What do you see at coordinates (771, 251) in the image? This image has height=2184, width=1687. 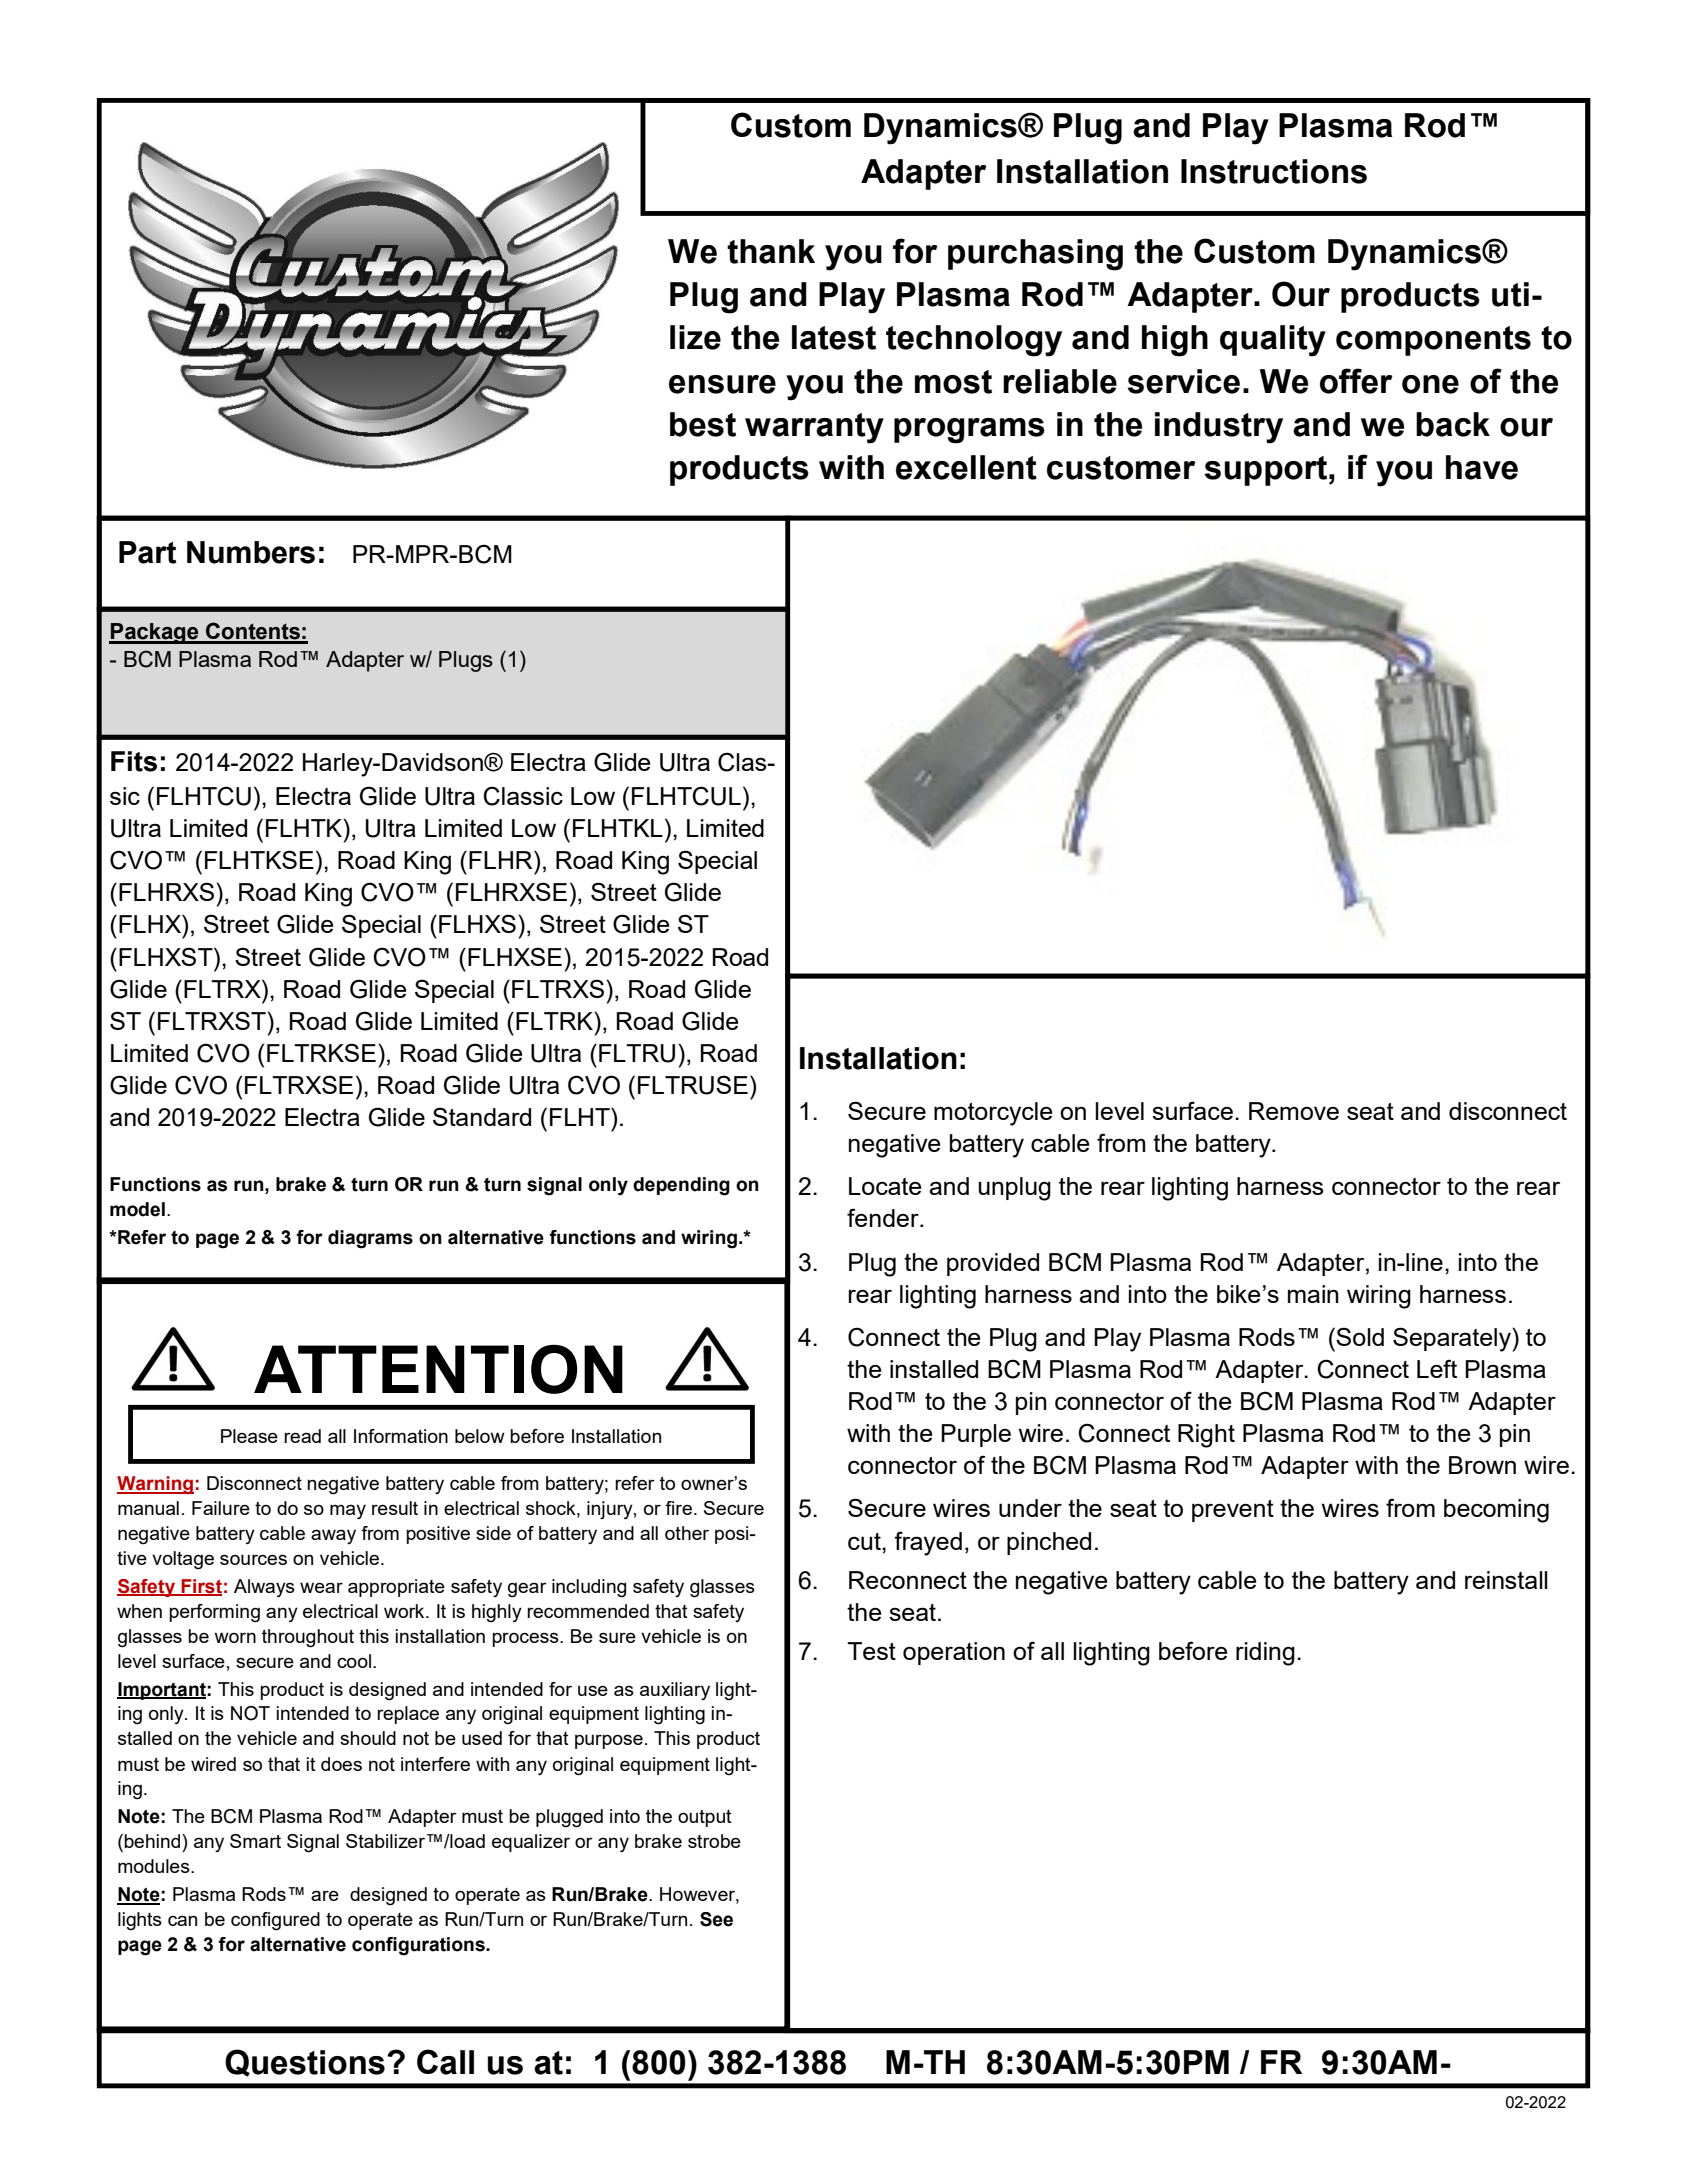 I see `thank` at bounding box center [771, 251].
